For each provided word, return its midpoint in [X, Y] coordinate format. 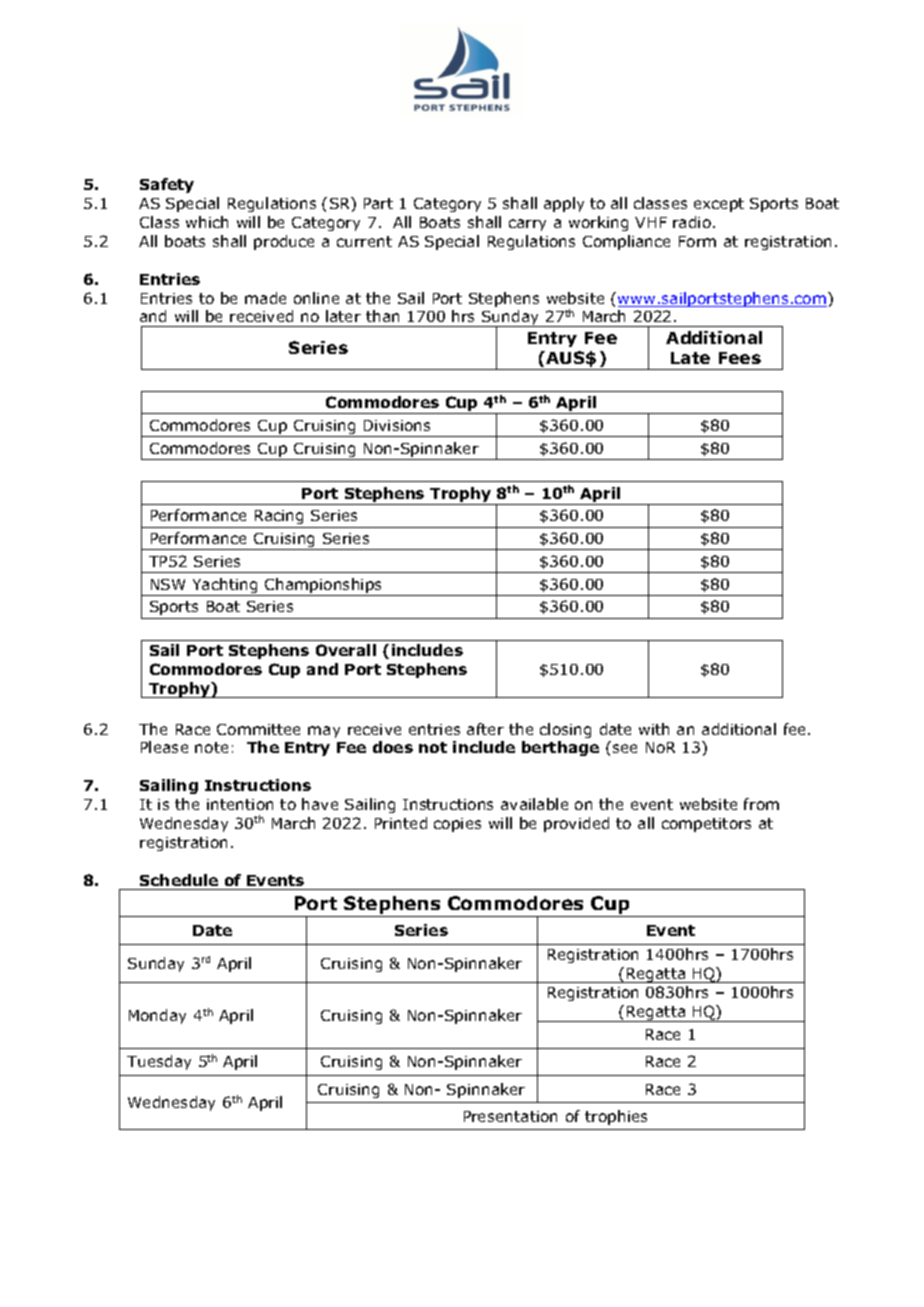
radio [692, 222]
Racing [279, 519]
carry [527, 225]
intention [240, 804]
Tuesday [159, 1062]
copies [457, 825]
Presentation [510, 1116]
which [207, 222]
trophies [616, 1117]
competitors [706, 825]
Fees [740, 358]
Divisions [397, 425]
